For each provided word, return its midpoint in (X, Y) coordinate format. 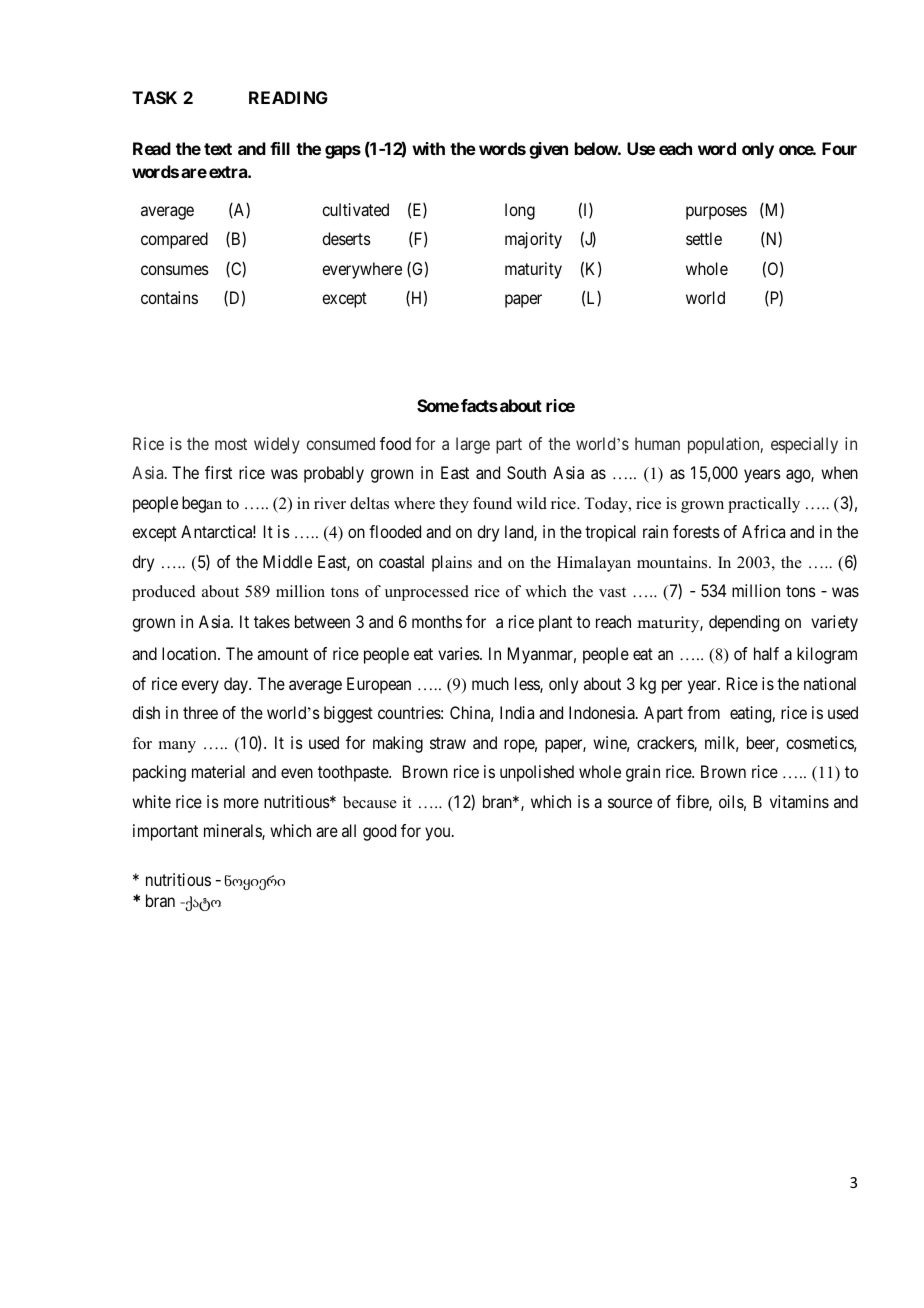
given (548, 150)
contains (169, 297)
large (473, 445)
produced (164, 593)
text (218, 149)
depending (744, 623)
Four (839, 148)
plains (452, 563)
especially (804, 445)
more (241, 803)
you (439, 834)
